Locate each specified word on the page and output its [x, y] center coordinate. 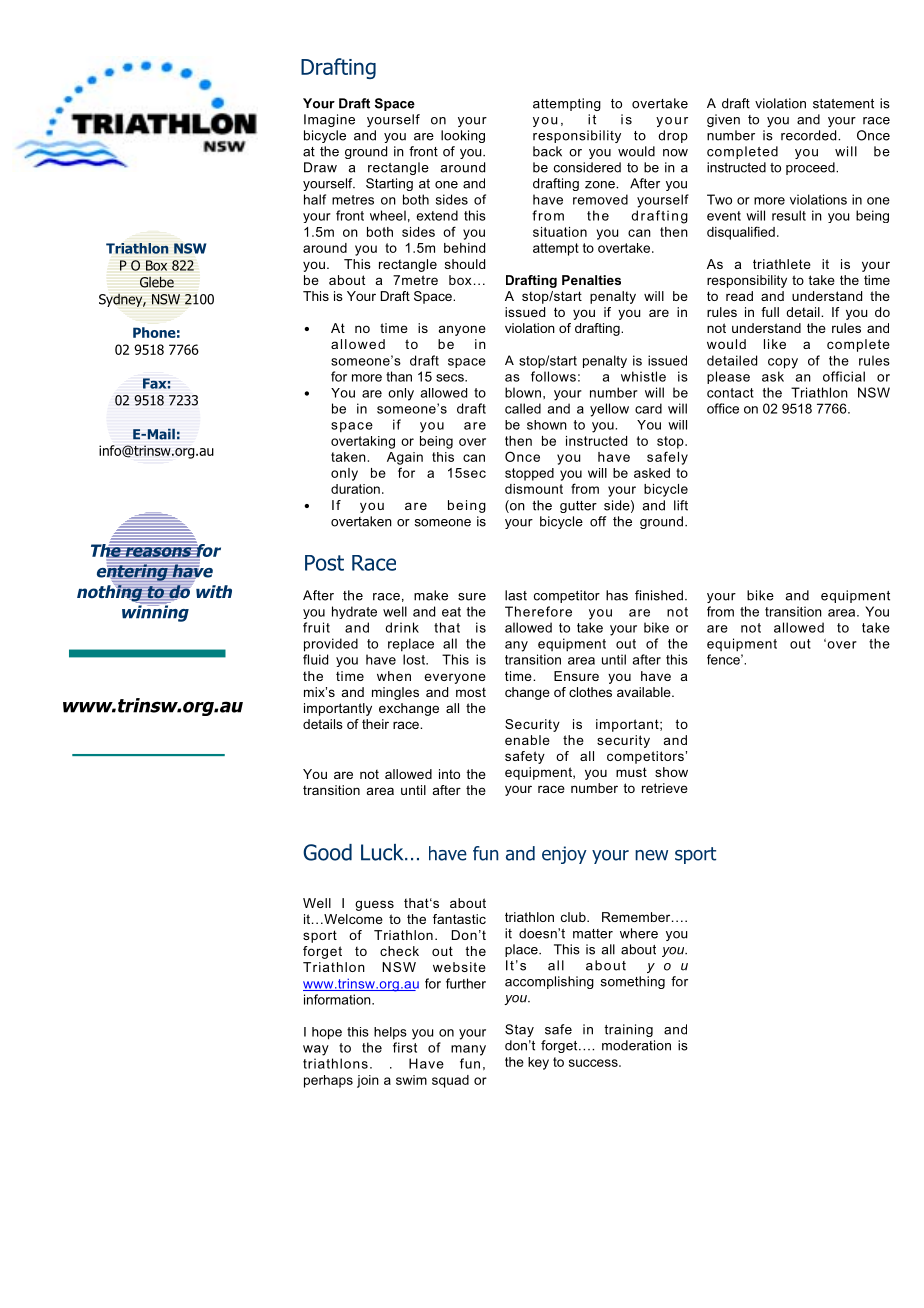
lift [681, 505]
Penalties [591, 280]
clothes [590, 692]
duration [355, 489]
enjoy [564, 855]
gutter [578, 507]
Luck [383, 852]
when [394, 676]
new [651, 855]
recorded [810, 135]
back [547, 151]
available [645, 692]
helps [390, 1033]
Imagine [329, 120]
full [770, 312]
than [399, 376]
